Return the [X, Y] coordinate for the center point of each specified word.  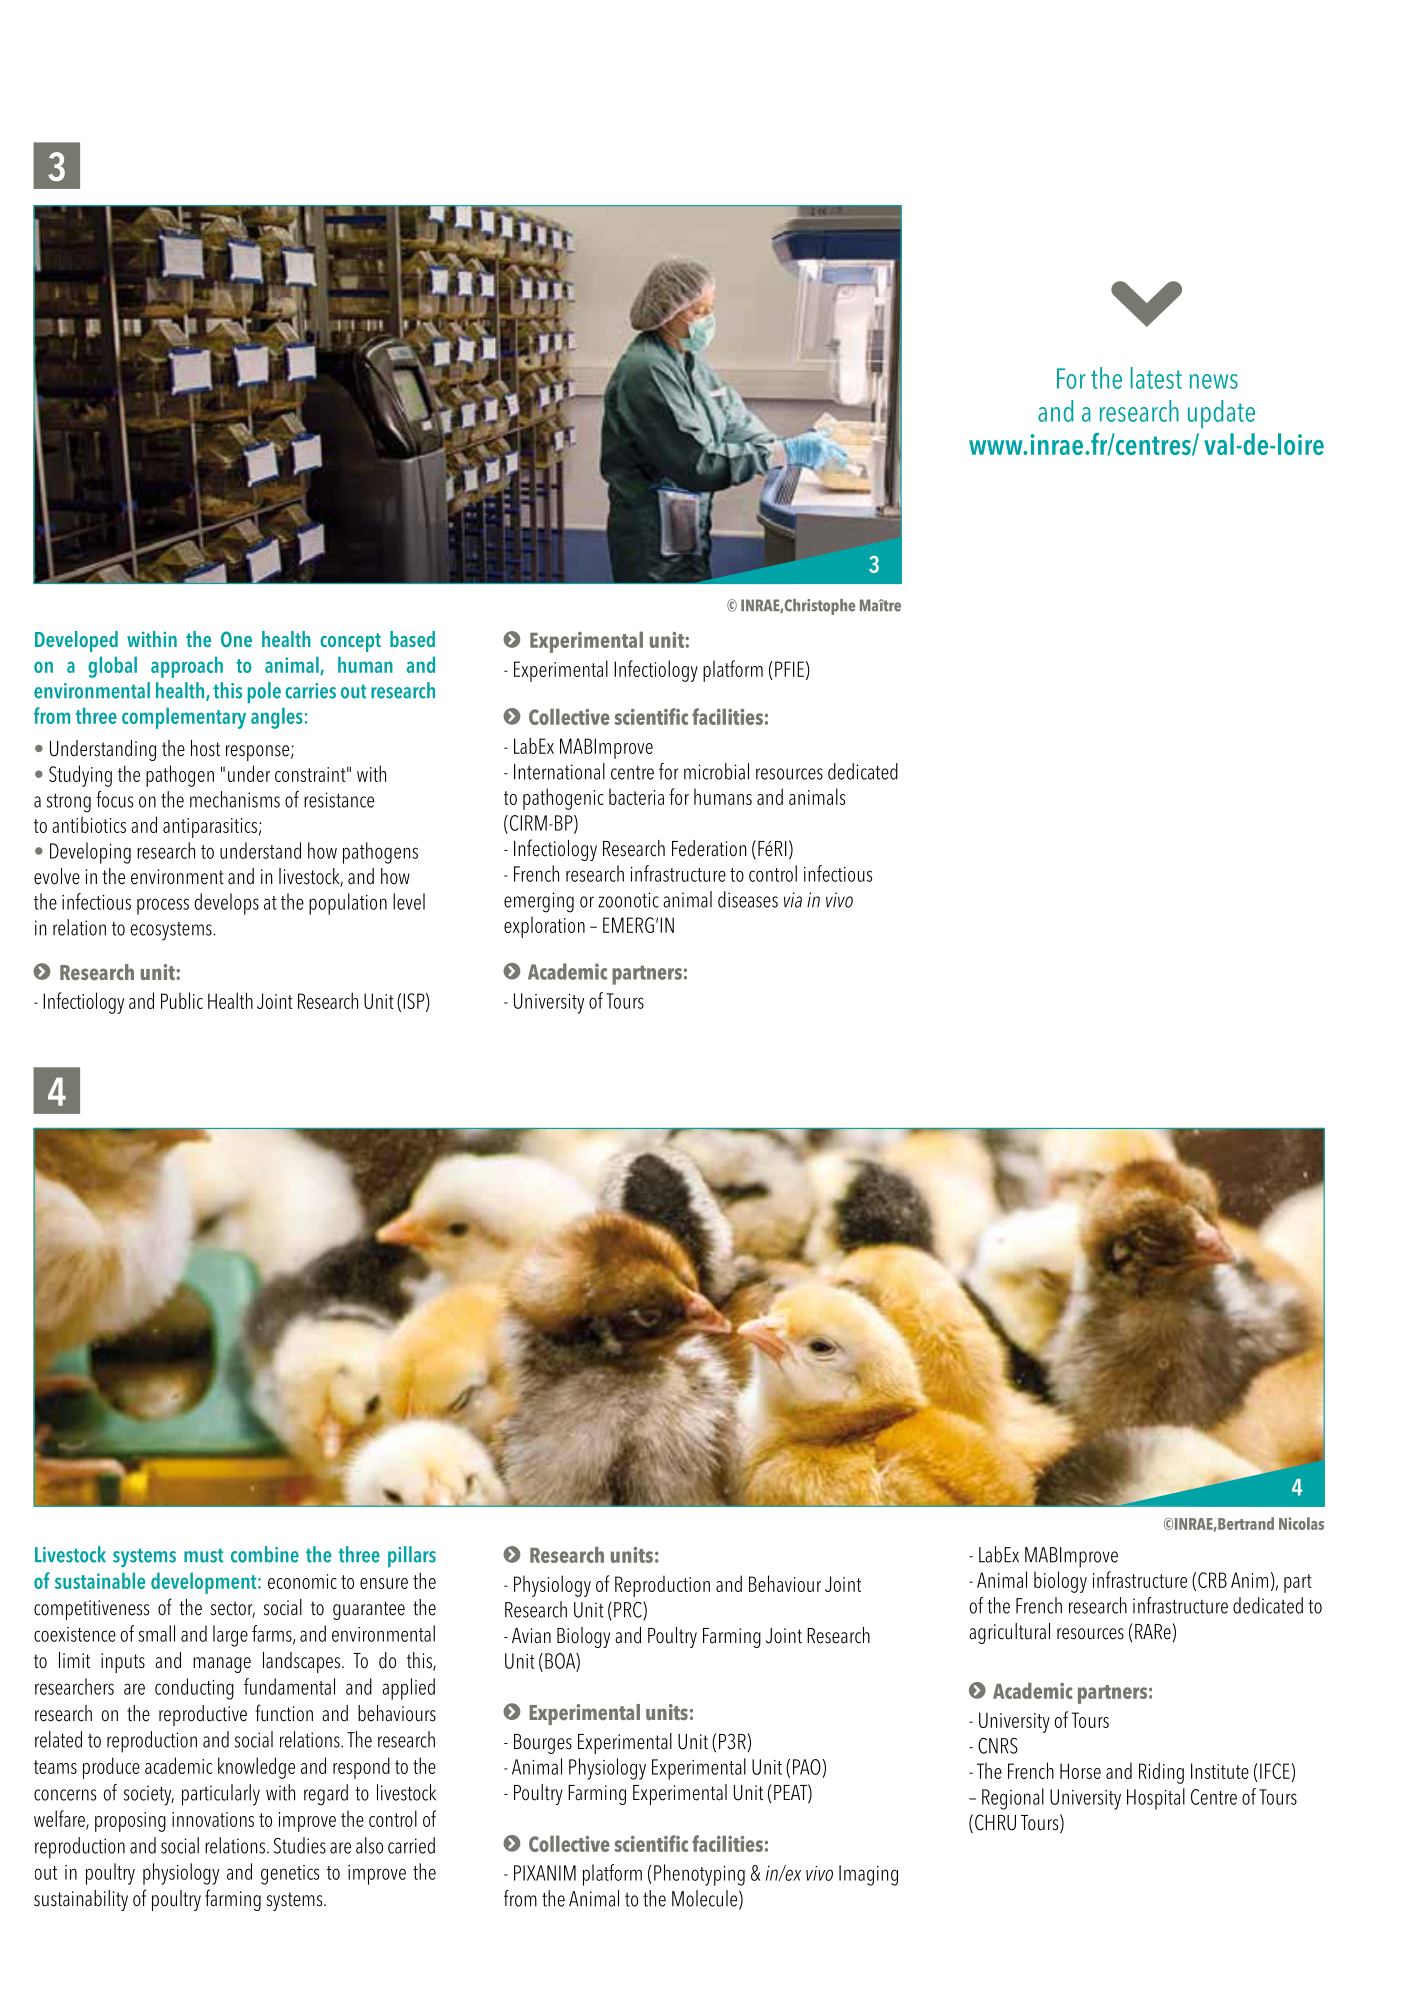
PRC [629, 1611]
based [412, 639]
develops [226, 904]
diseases [748, 899]
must [203, 1555]
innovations [213, 1819]
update [1221, 414]
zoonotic [628, 900]
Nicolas [1301, 1523]
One [236, 639]
